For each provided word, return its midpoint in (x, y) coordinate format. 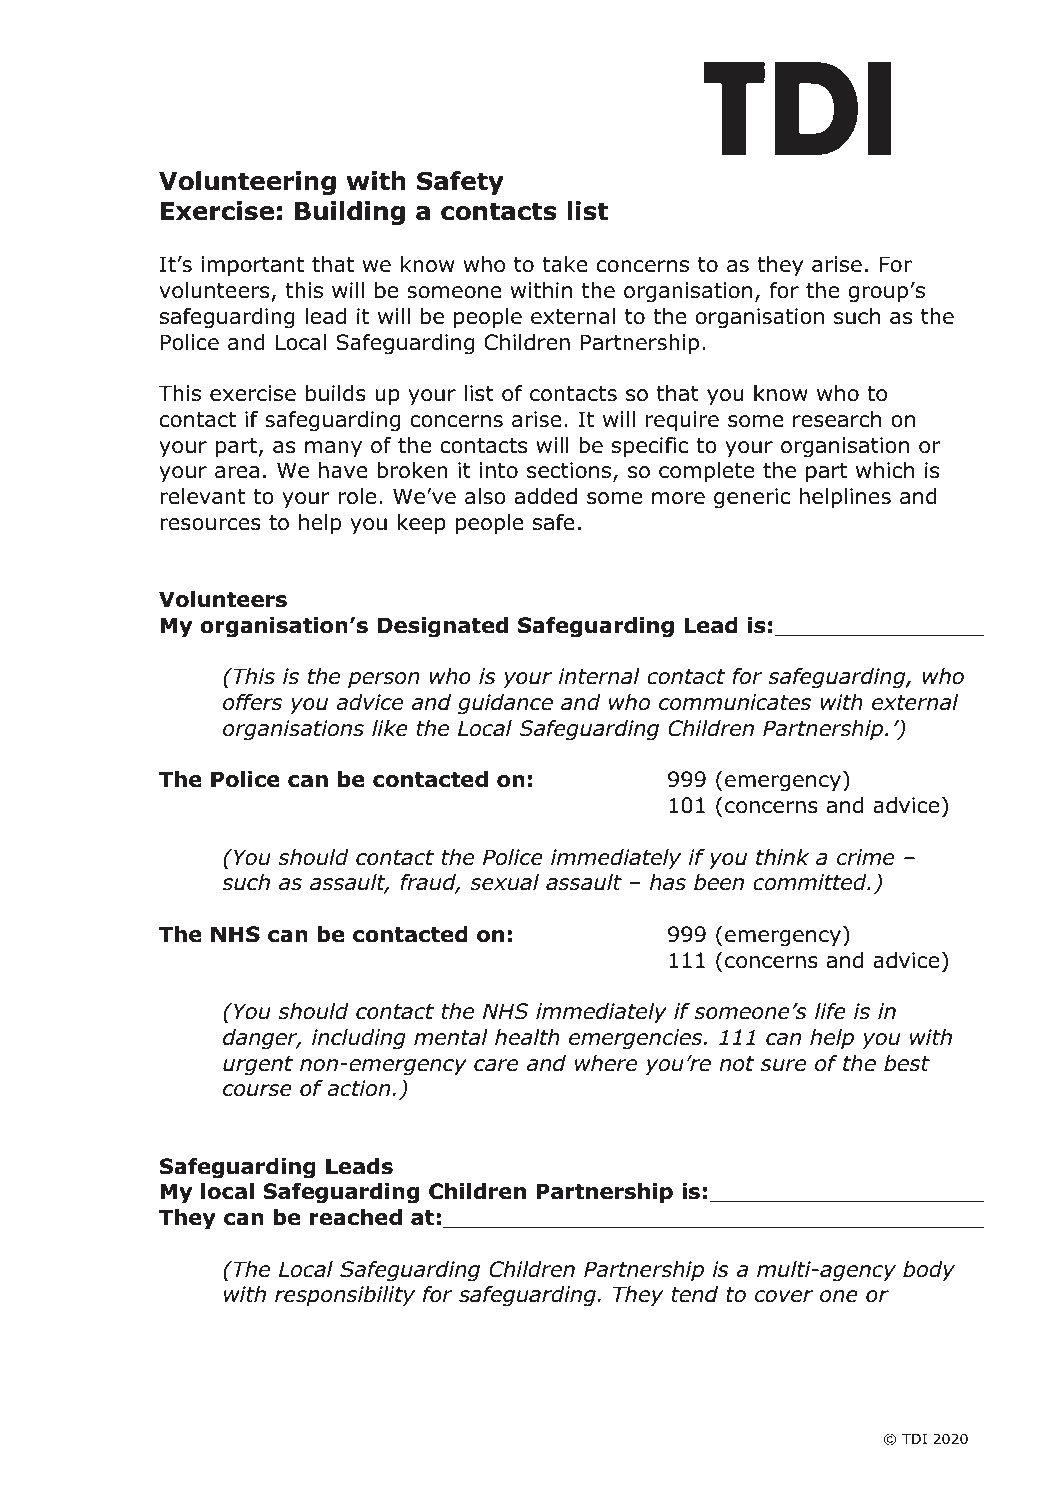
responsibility (345, 1296)
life (830, 1011)
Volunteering (247, 183)
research (837, 419)
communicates (735, 702)
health (527, 1037)
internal (599, 676)
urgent (258, 1066)
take (565, 264)
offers (252, 702)
